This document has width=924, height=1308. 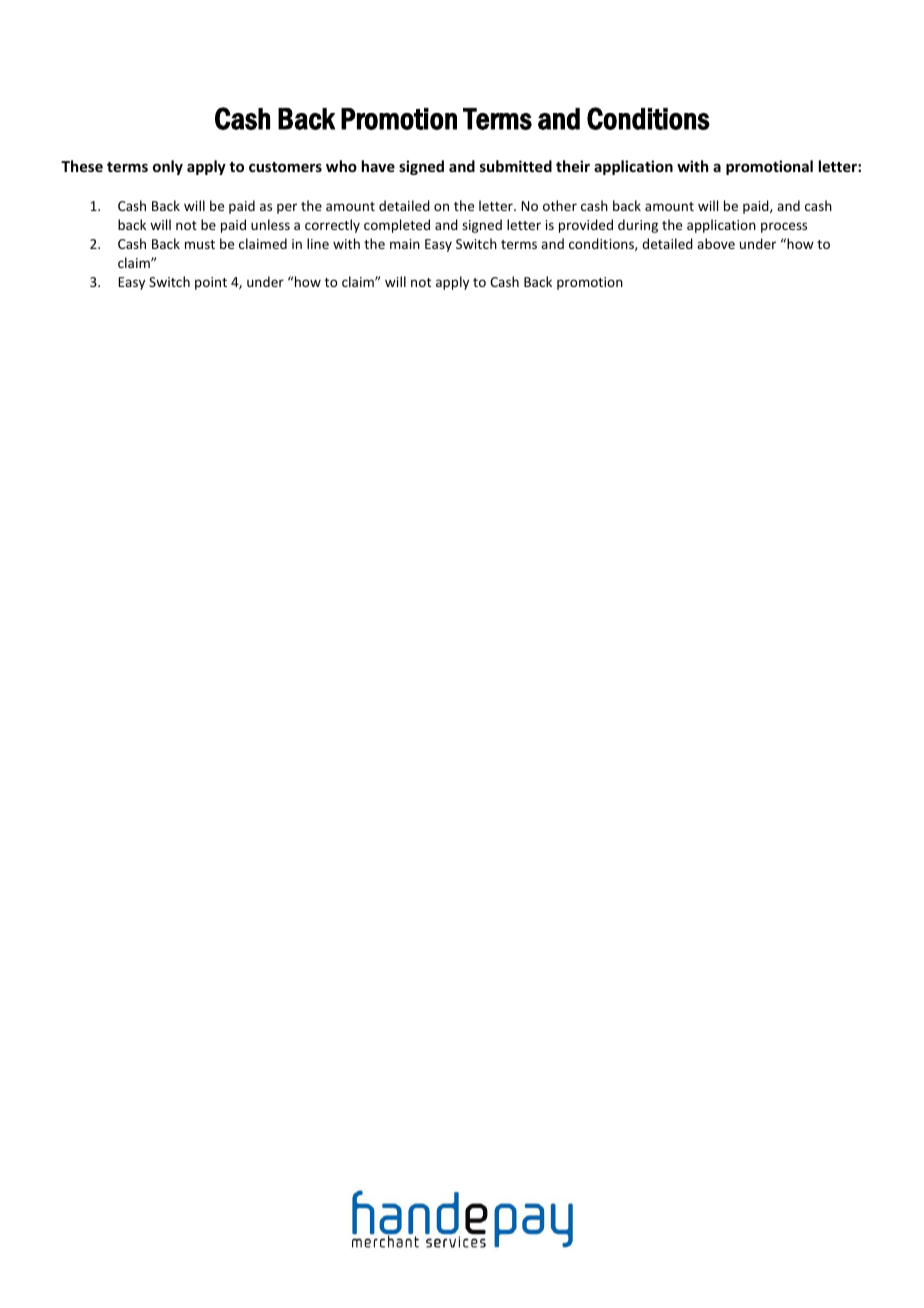 What do you see at coordinates (638, 226) in the document?
I see `during` at bounding box center [638, 226].
